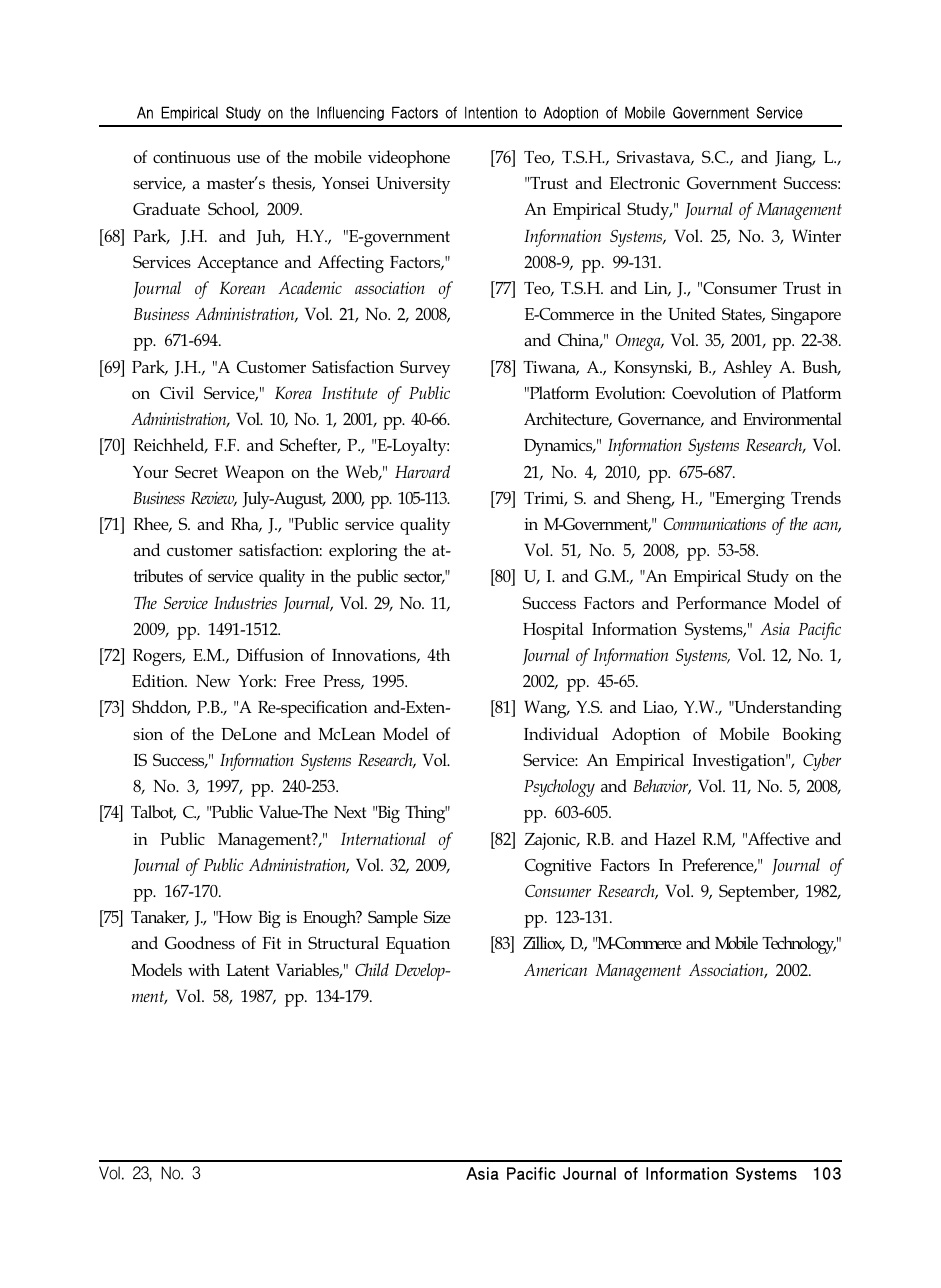 This page has height=1288, width=941. What do you see at coordinates (213, 499) in the page?
I see `Review` at bounding box center [213, 499].
